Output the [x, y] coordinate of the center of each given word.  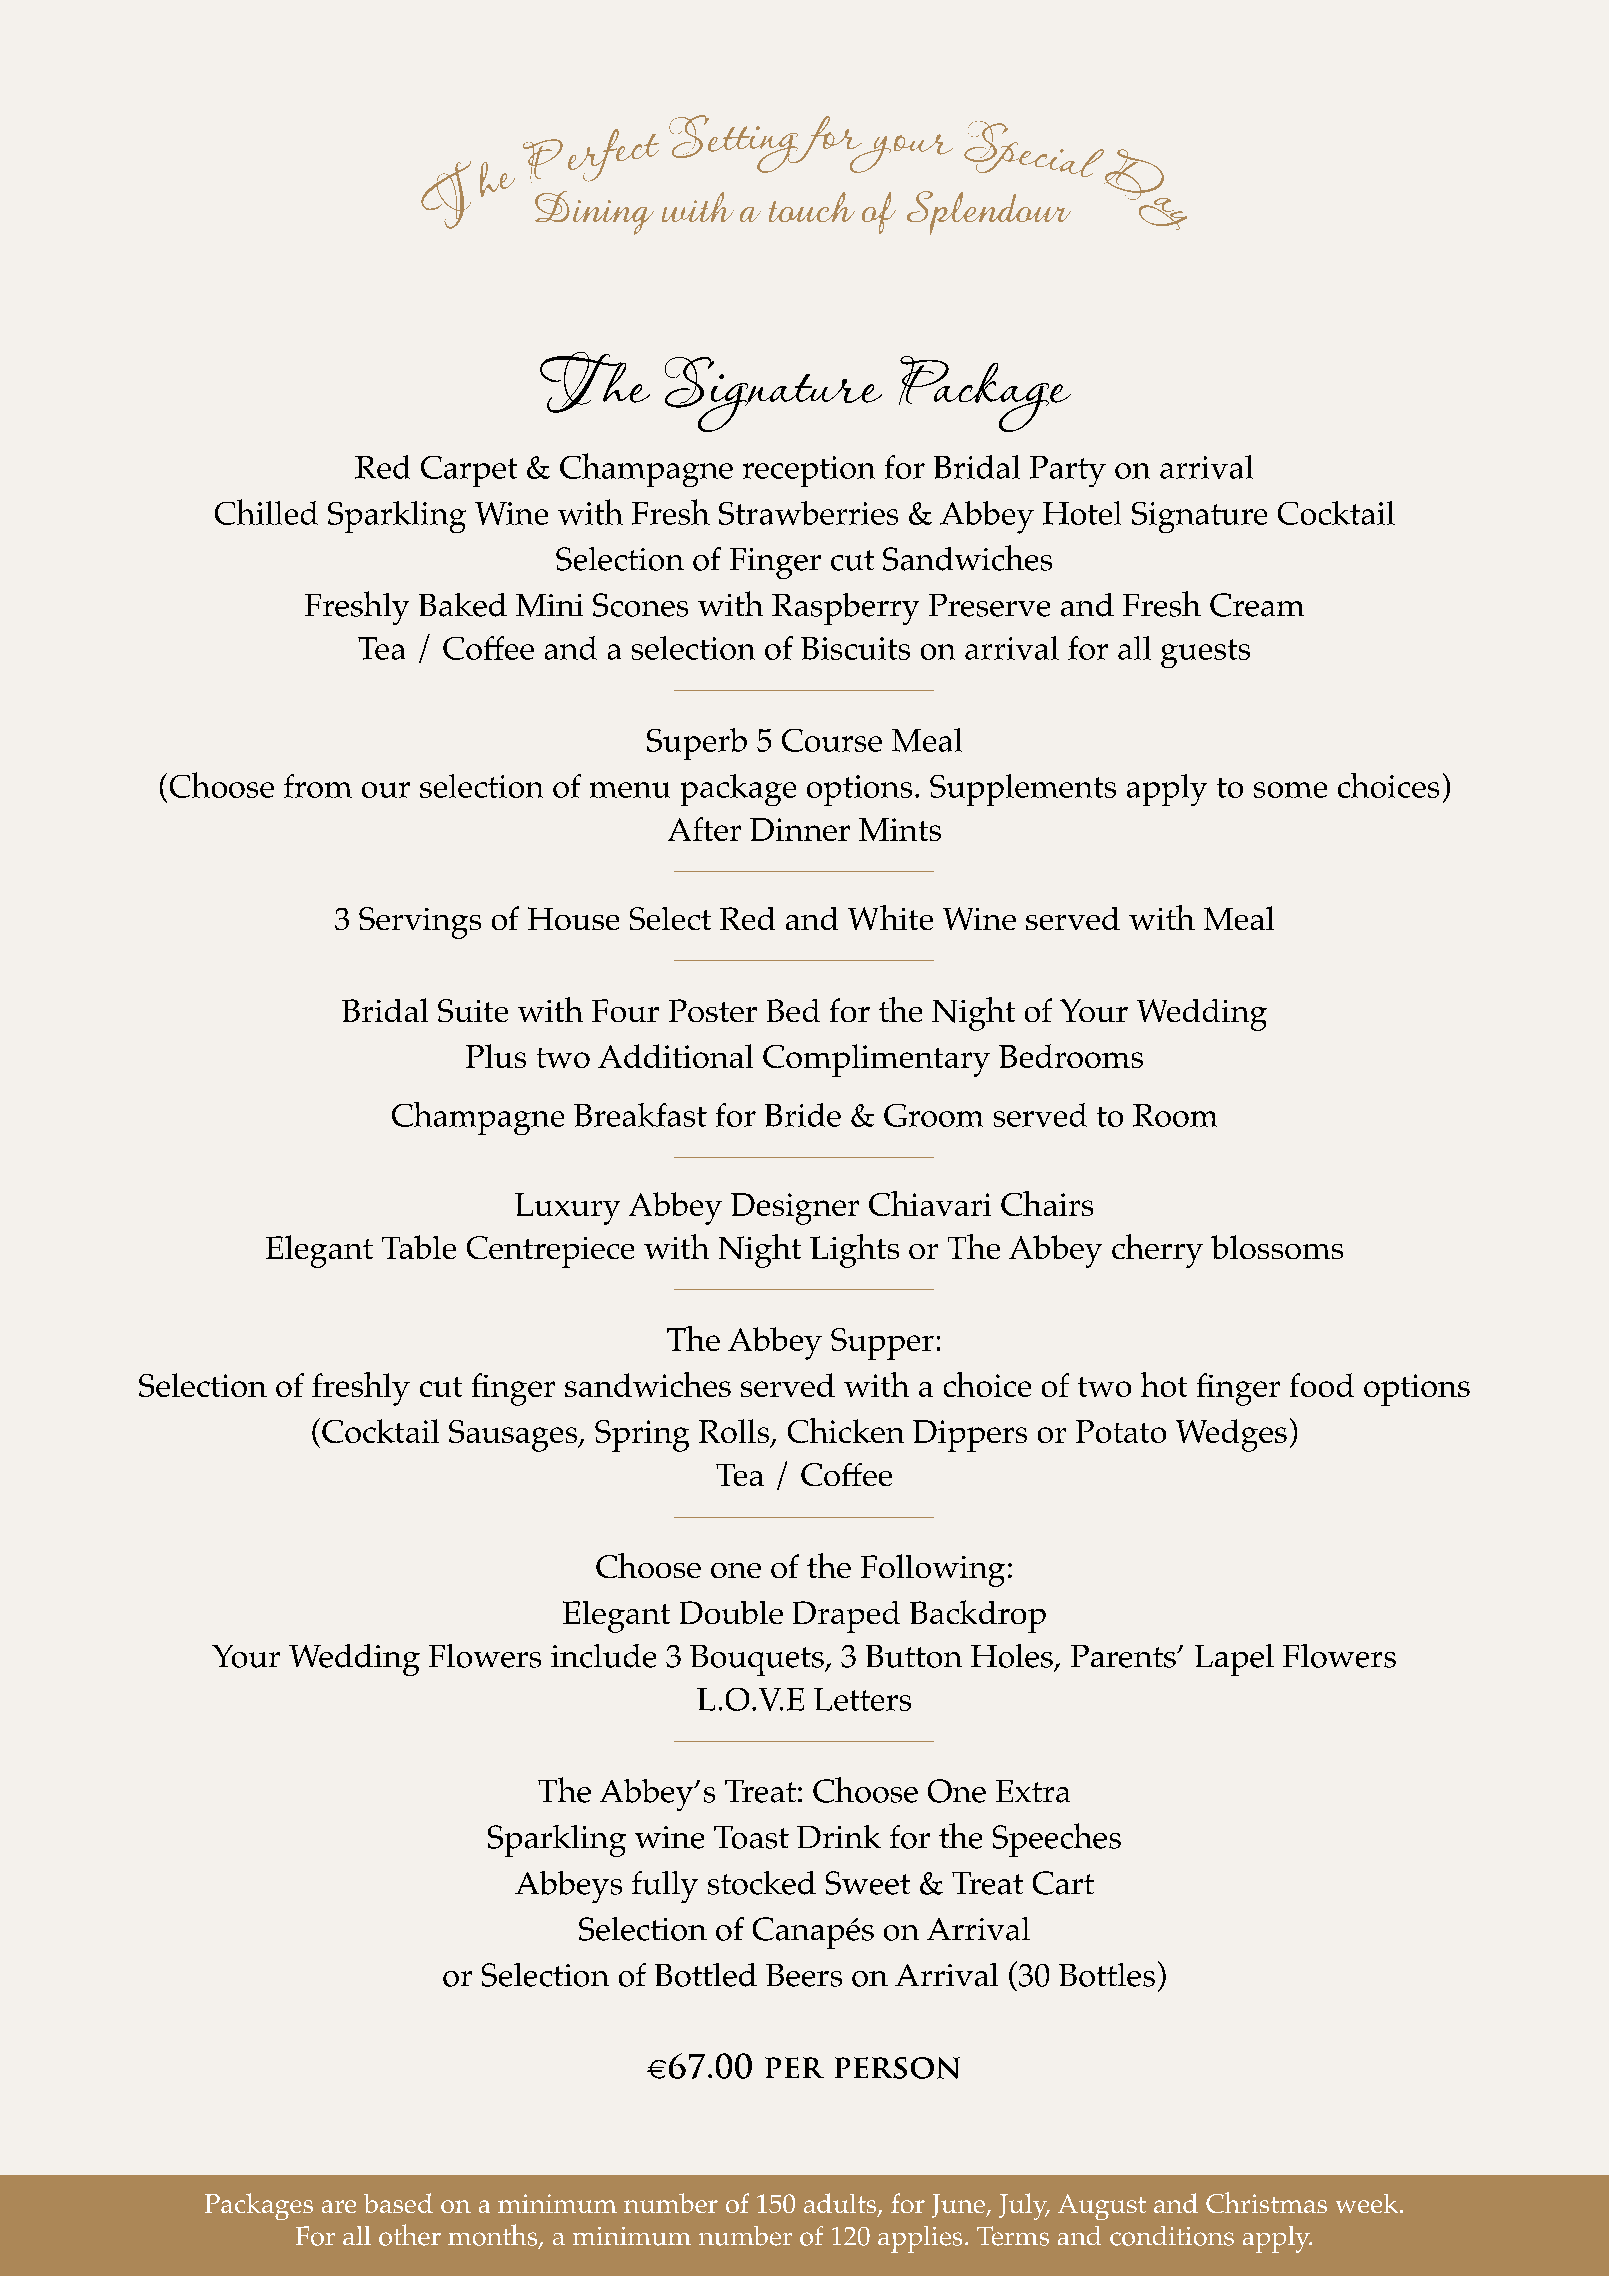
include [603, 1656]
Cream [1257, 605]
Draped [846, 1617]
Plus [496, 1056]
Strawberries [808, 513]
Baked [463, 605]
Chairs [1047, 1203]
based [398, 2203]
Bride [803, 1115]
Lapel [1234, 1660]
